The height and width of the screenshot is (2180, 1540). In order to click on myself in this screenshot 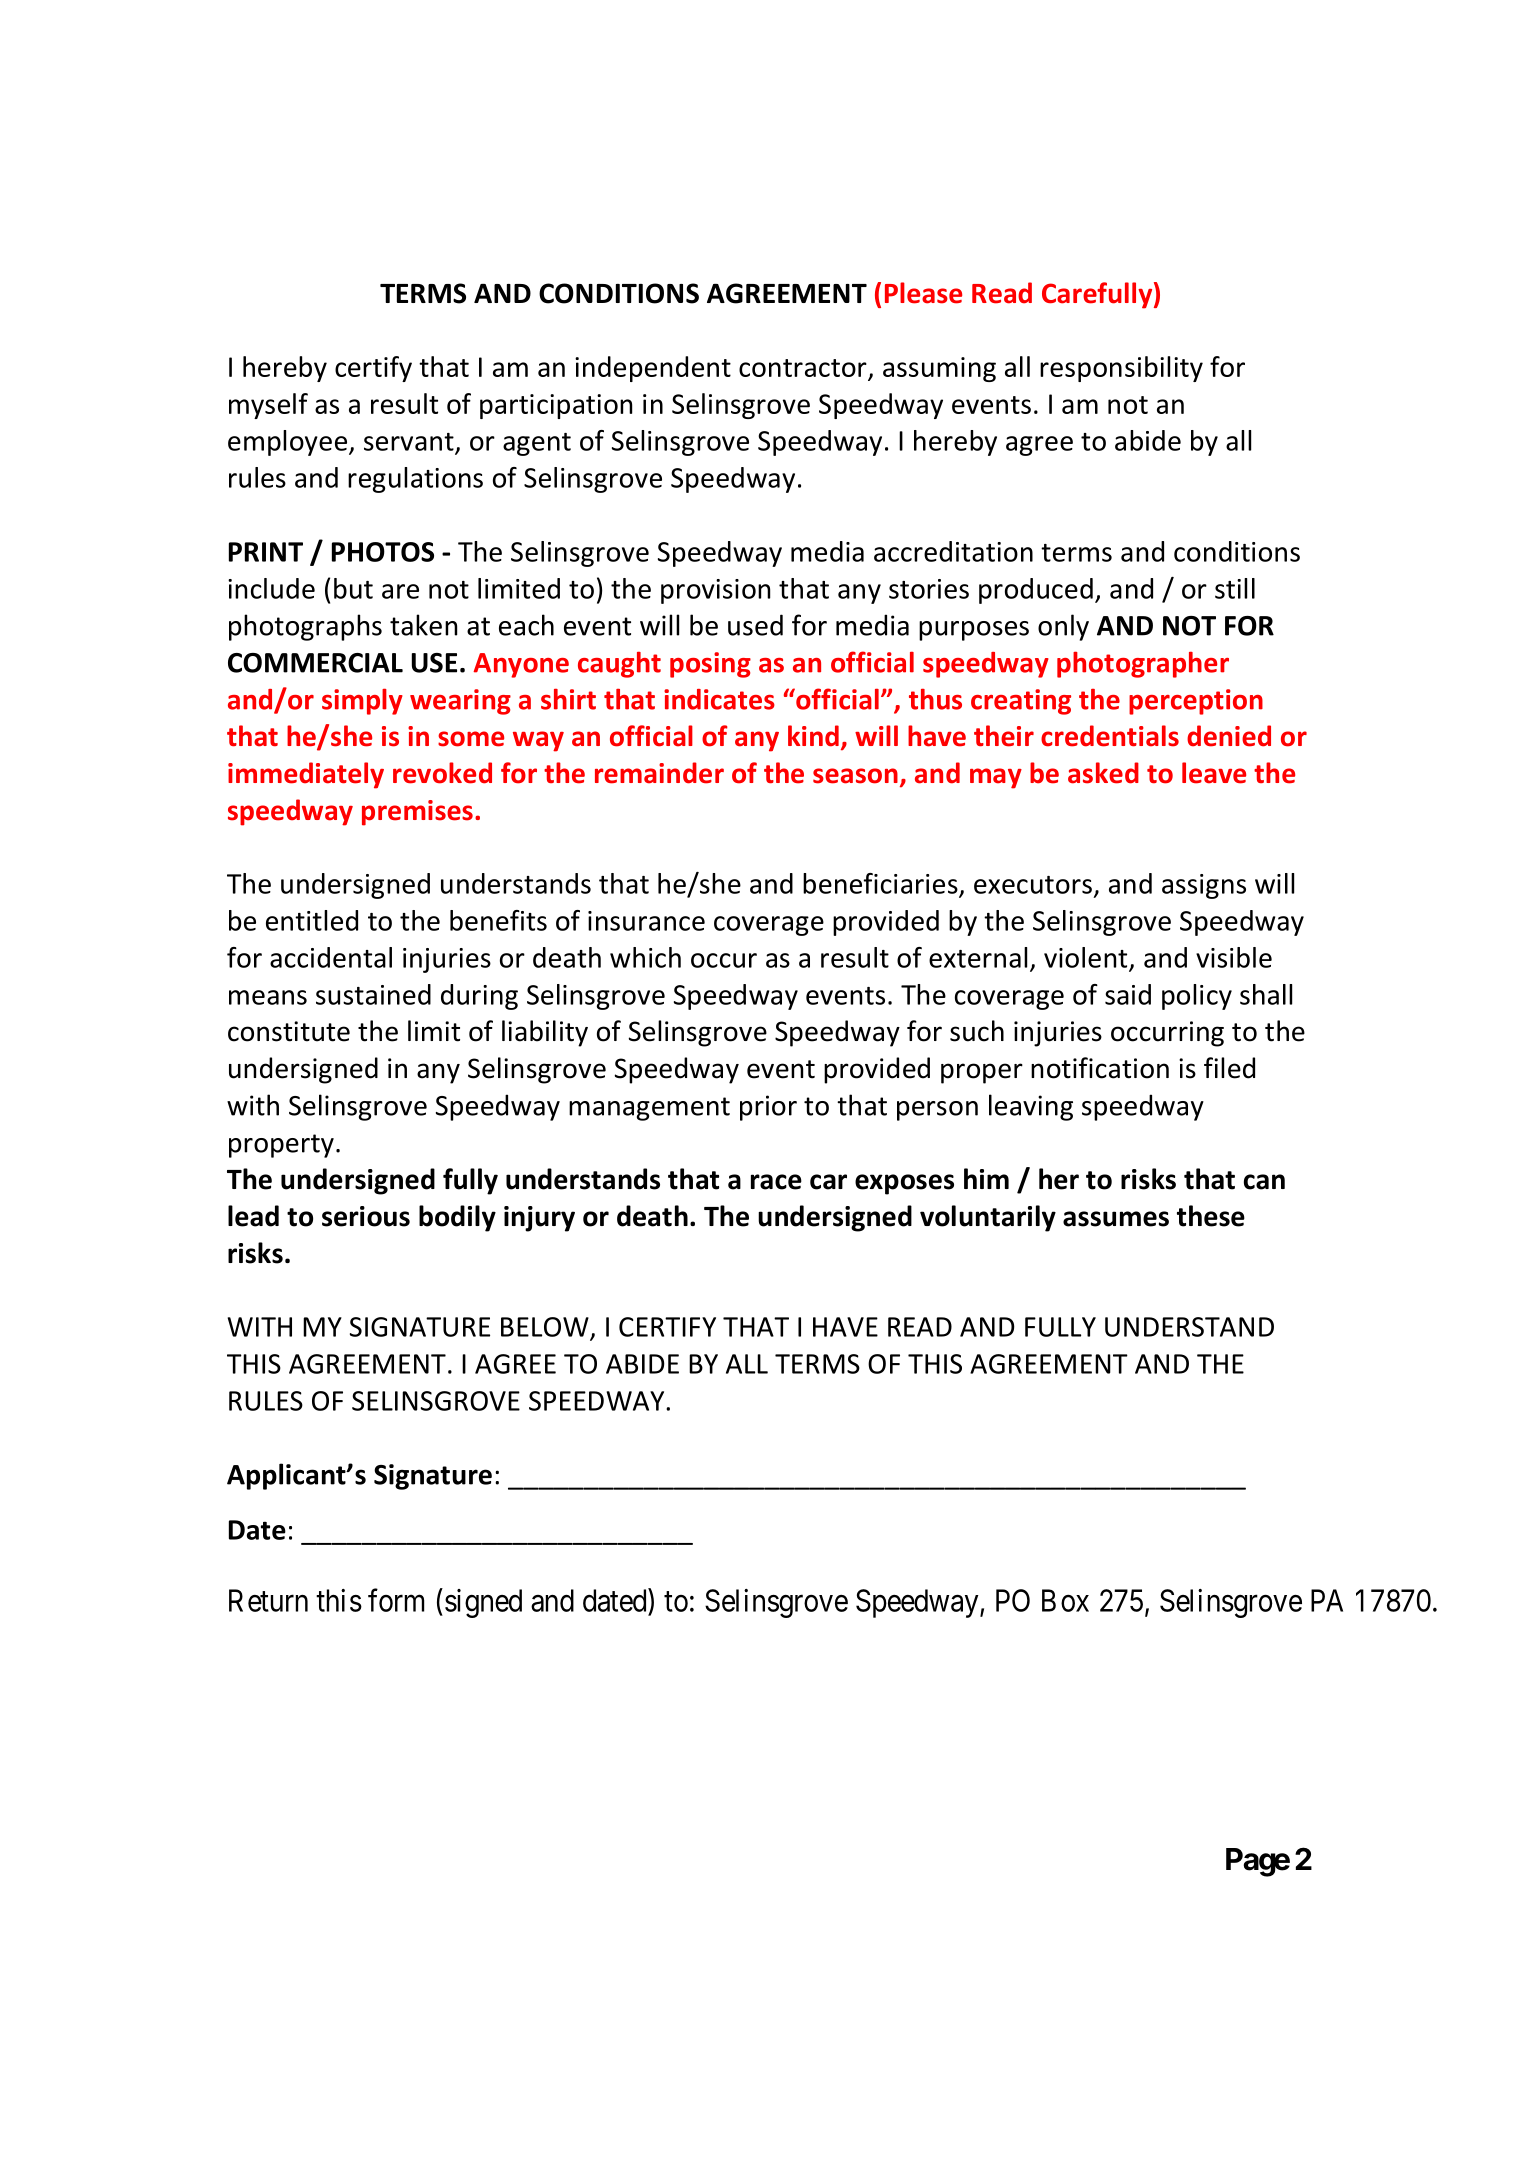, I will do `click(268, 406)`.
